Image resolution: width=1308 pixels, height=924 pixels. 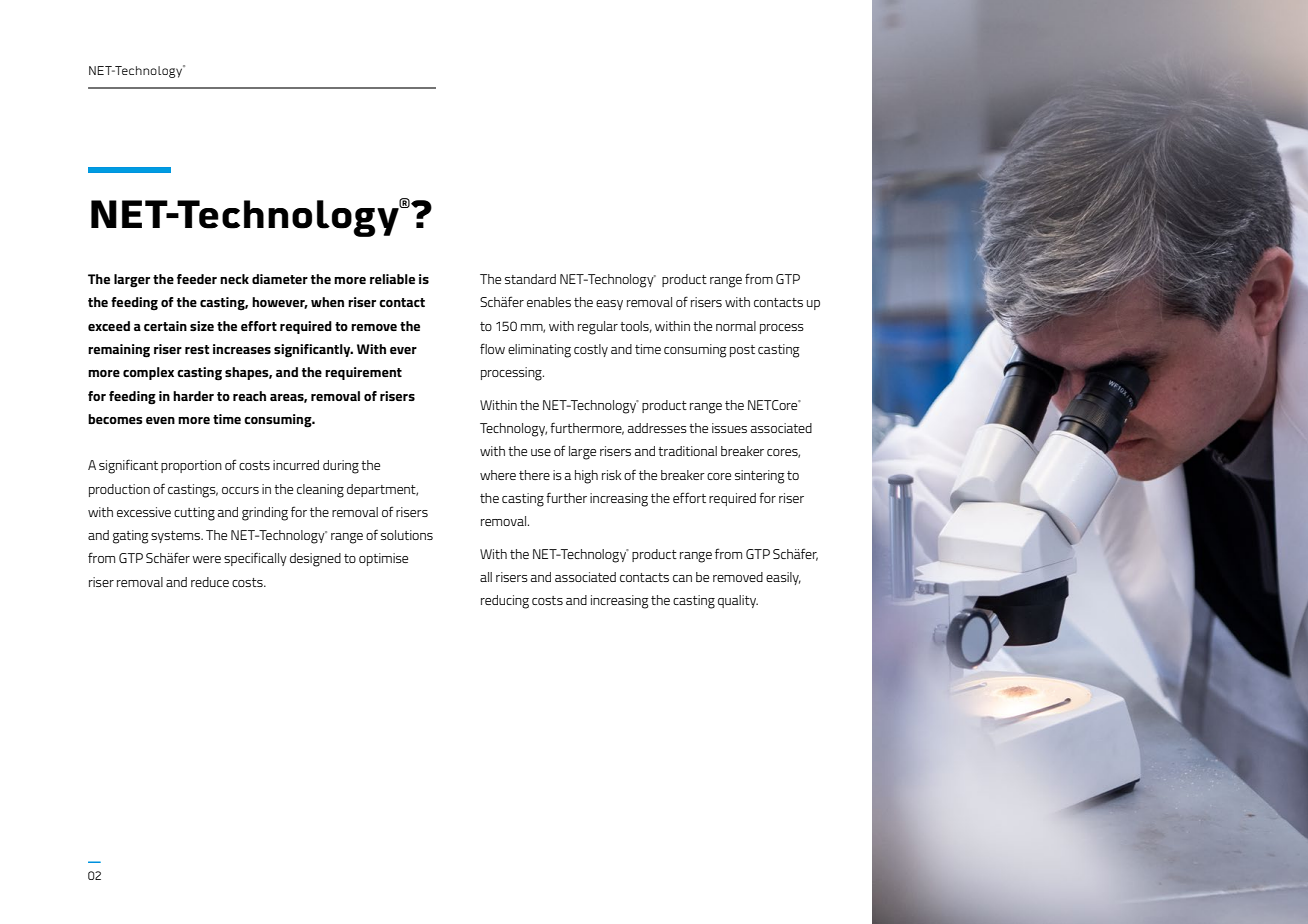 I want to click on reliable, so click(x=392, y=279).
